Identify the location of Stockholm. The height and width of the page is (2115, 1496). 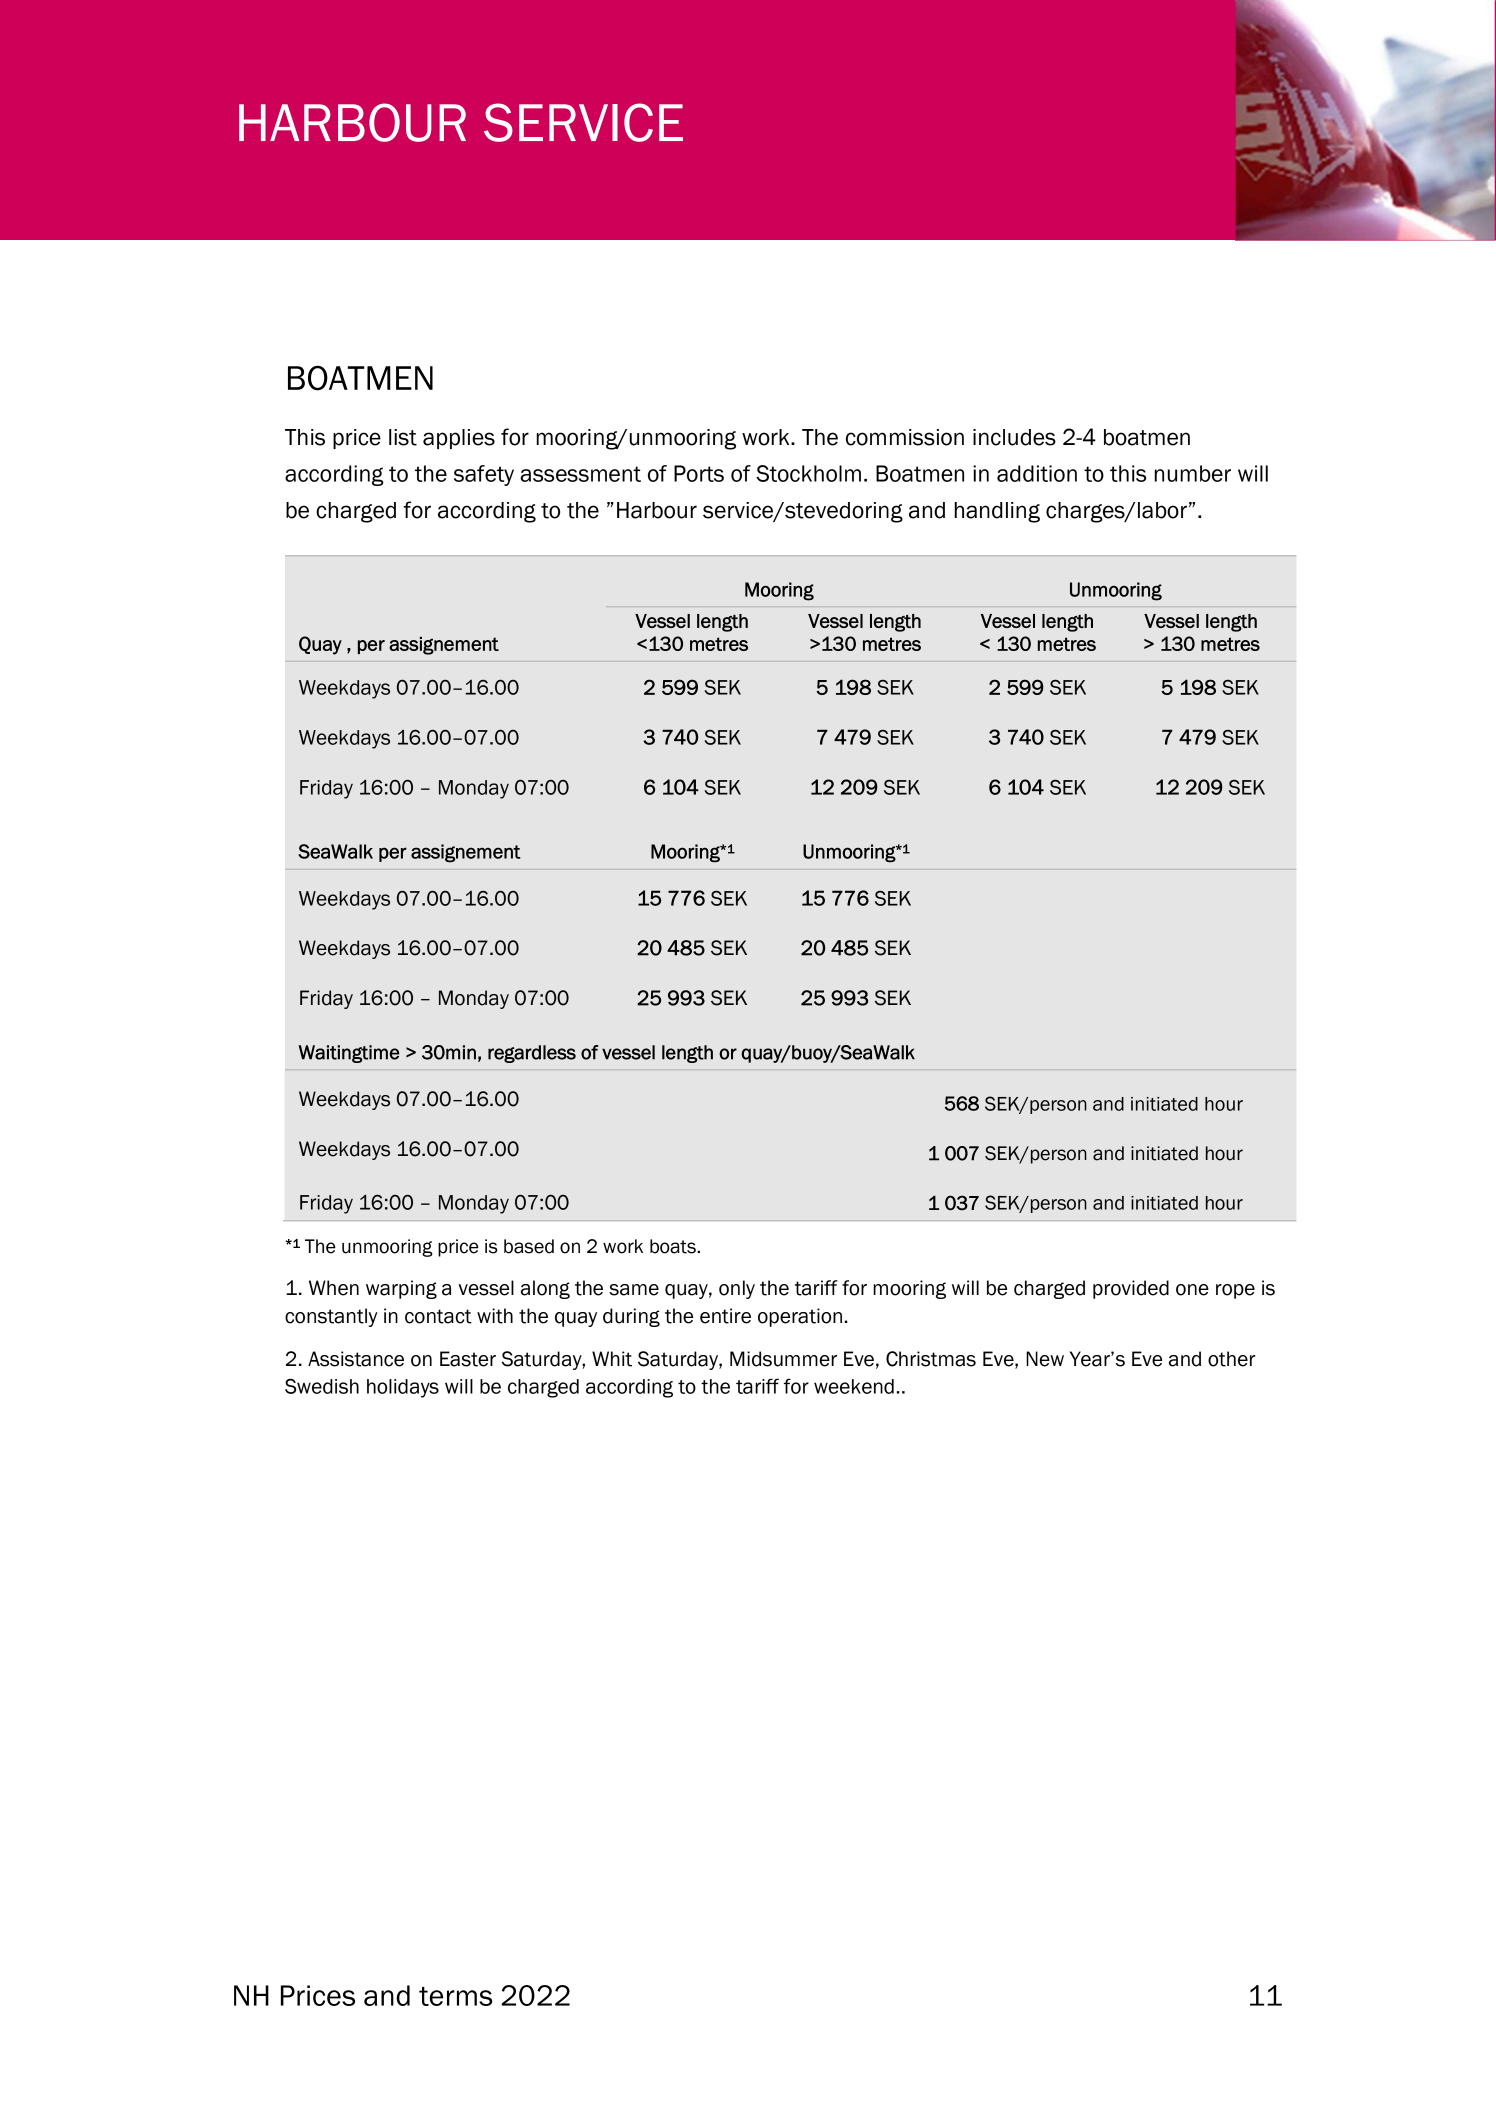
(808, 473).
